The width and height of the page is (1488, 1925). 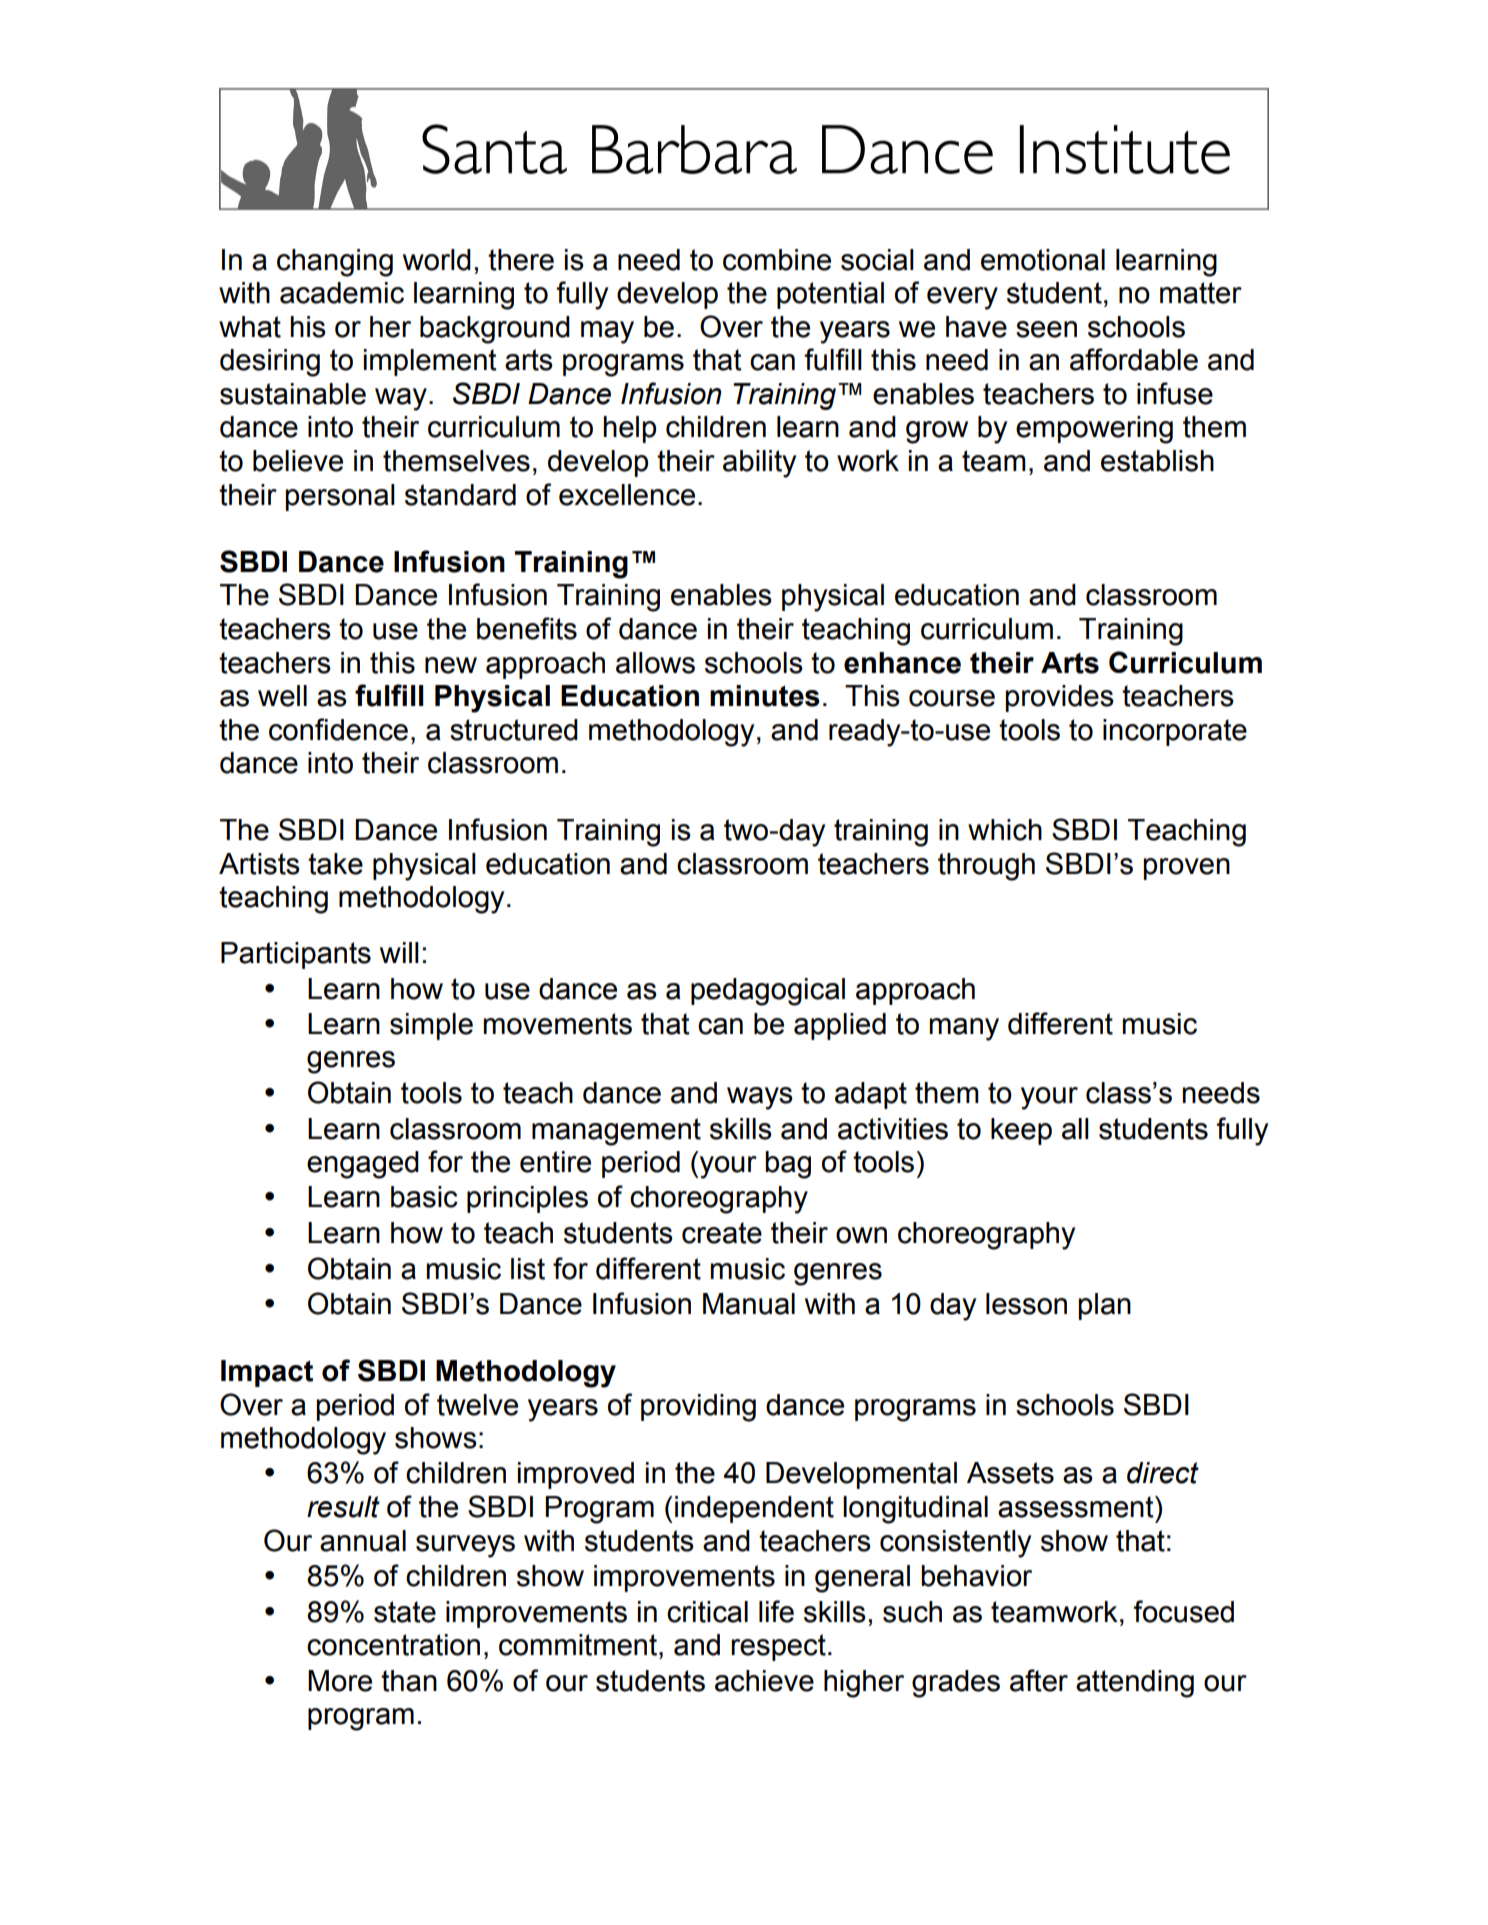 What do you see at coordinates (451, 665) in the page?
I see `new` at bounding box center [451, 665].
